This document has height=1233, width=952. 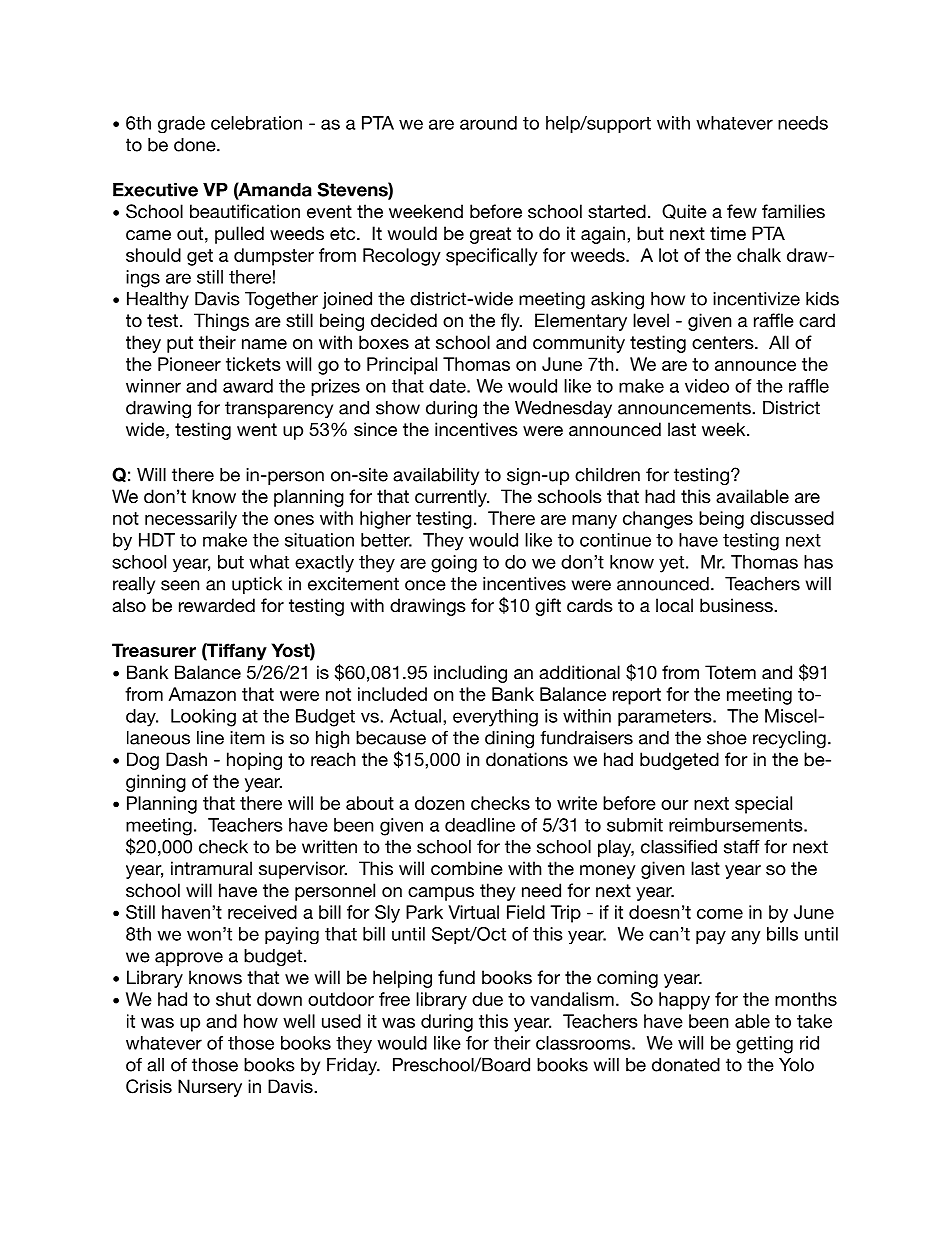 I want to click on Nursery, so click(x=210, y=1088).
